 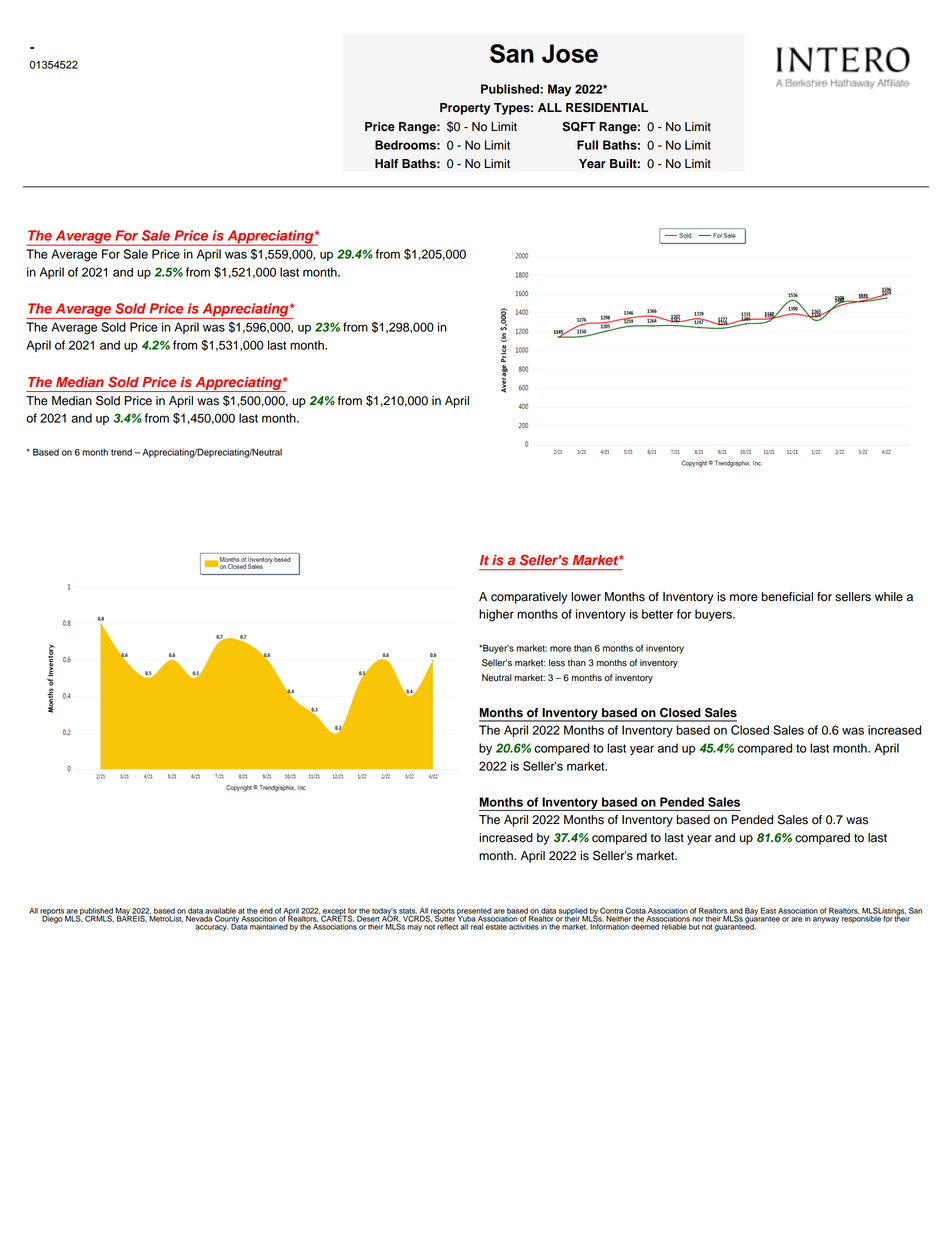 I want to click on Property, so click(x=465, y=109).
